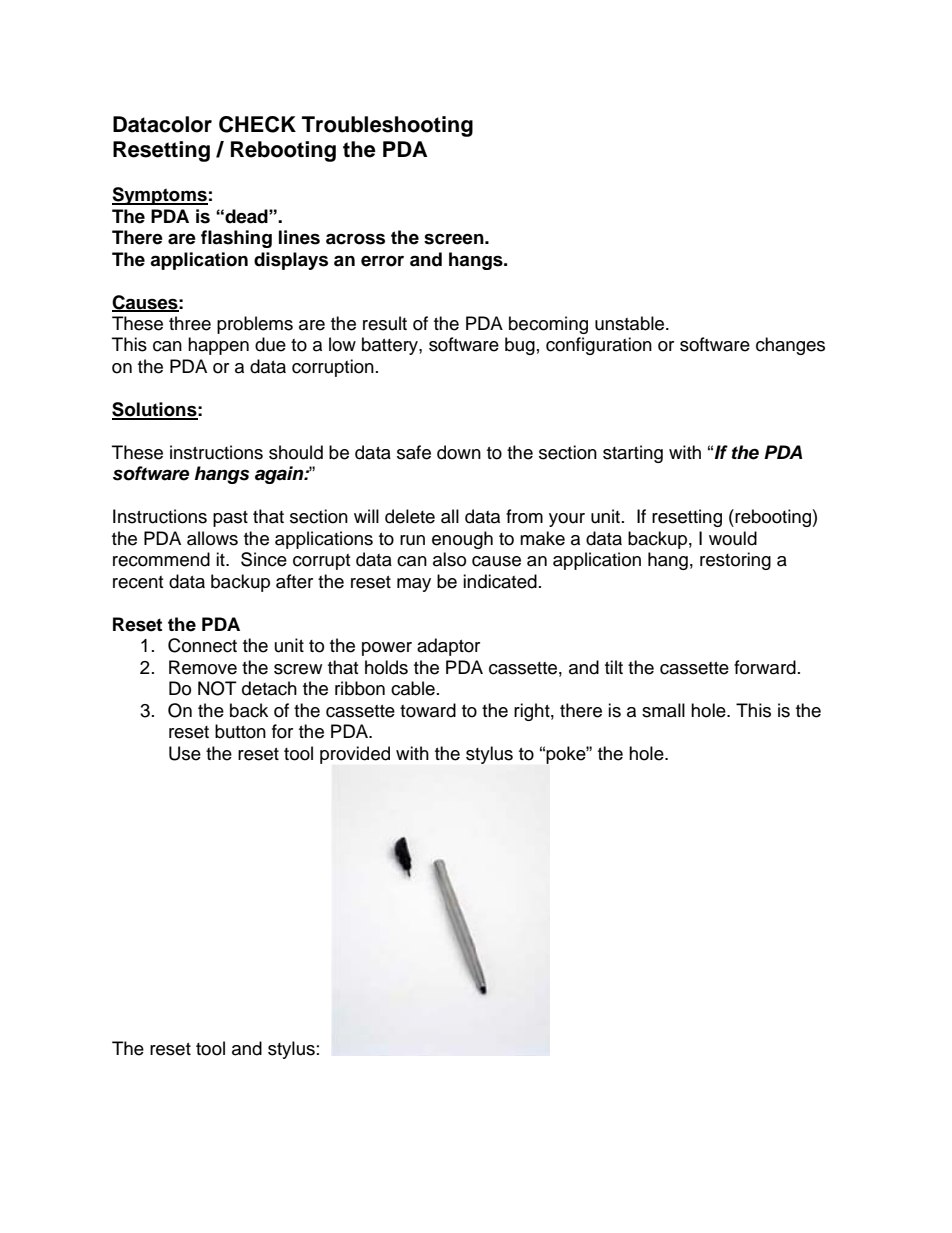 This document has height=1233, width=952. What do you see at coordinates (202, 645) in the document?
I see `Connect` at bounding box center [202, 645].
